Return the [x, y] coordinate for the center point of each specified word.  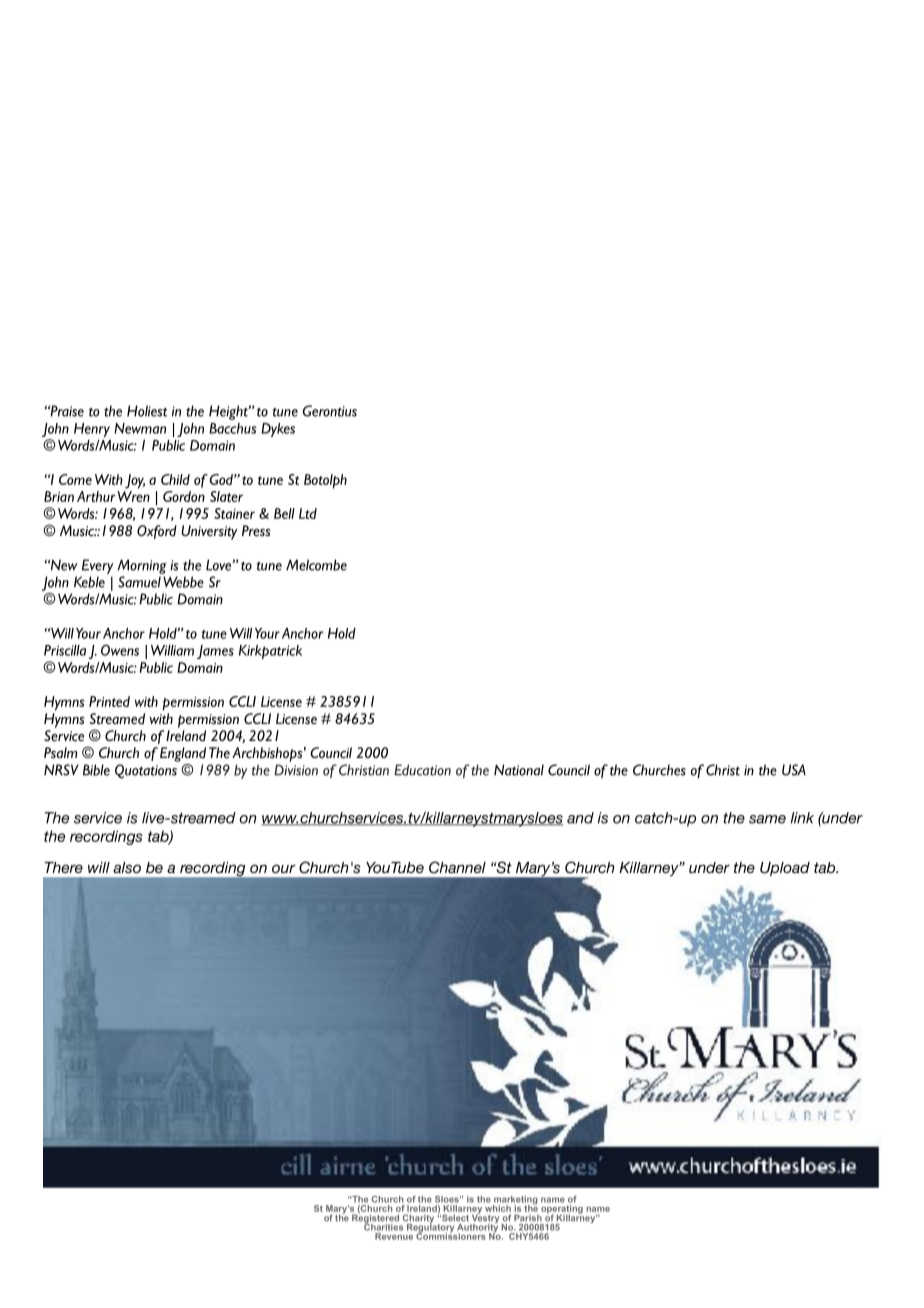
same [767, 819]
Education [422, 770]
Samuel [139, 582]
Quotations [146, 771]
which [498, 1208]
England [183, 754]
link [802, 818]
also [127, 867]
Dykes [278, 430]
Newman [140, 428]
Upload [785, 869]
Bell [284, 513]
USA [794, 770]
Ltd [308, 513]
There [64, 867]
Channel [457, 867]
